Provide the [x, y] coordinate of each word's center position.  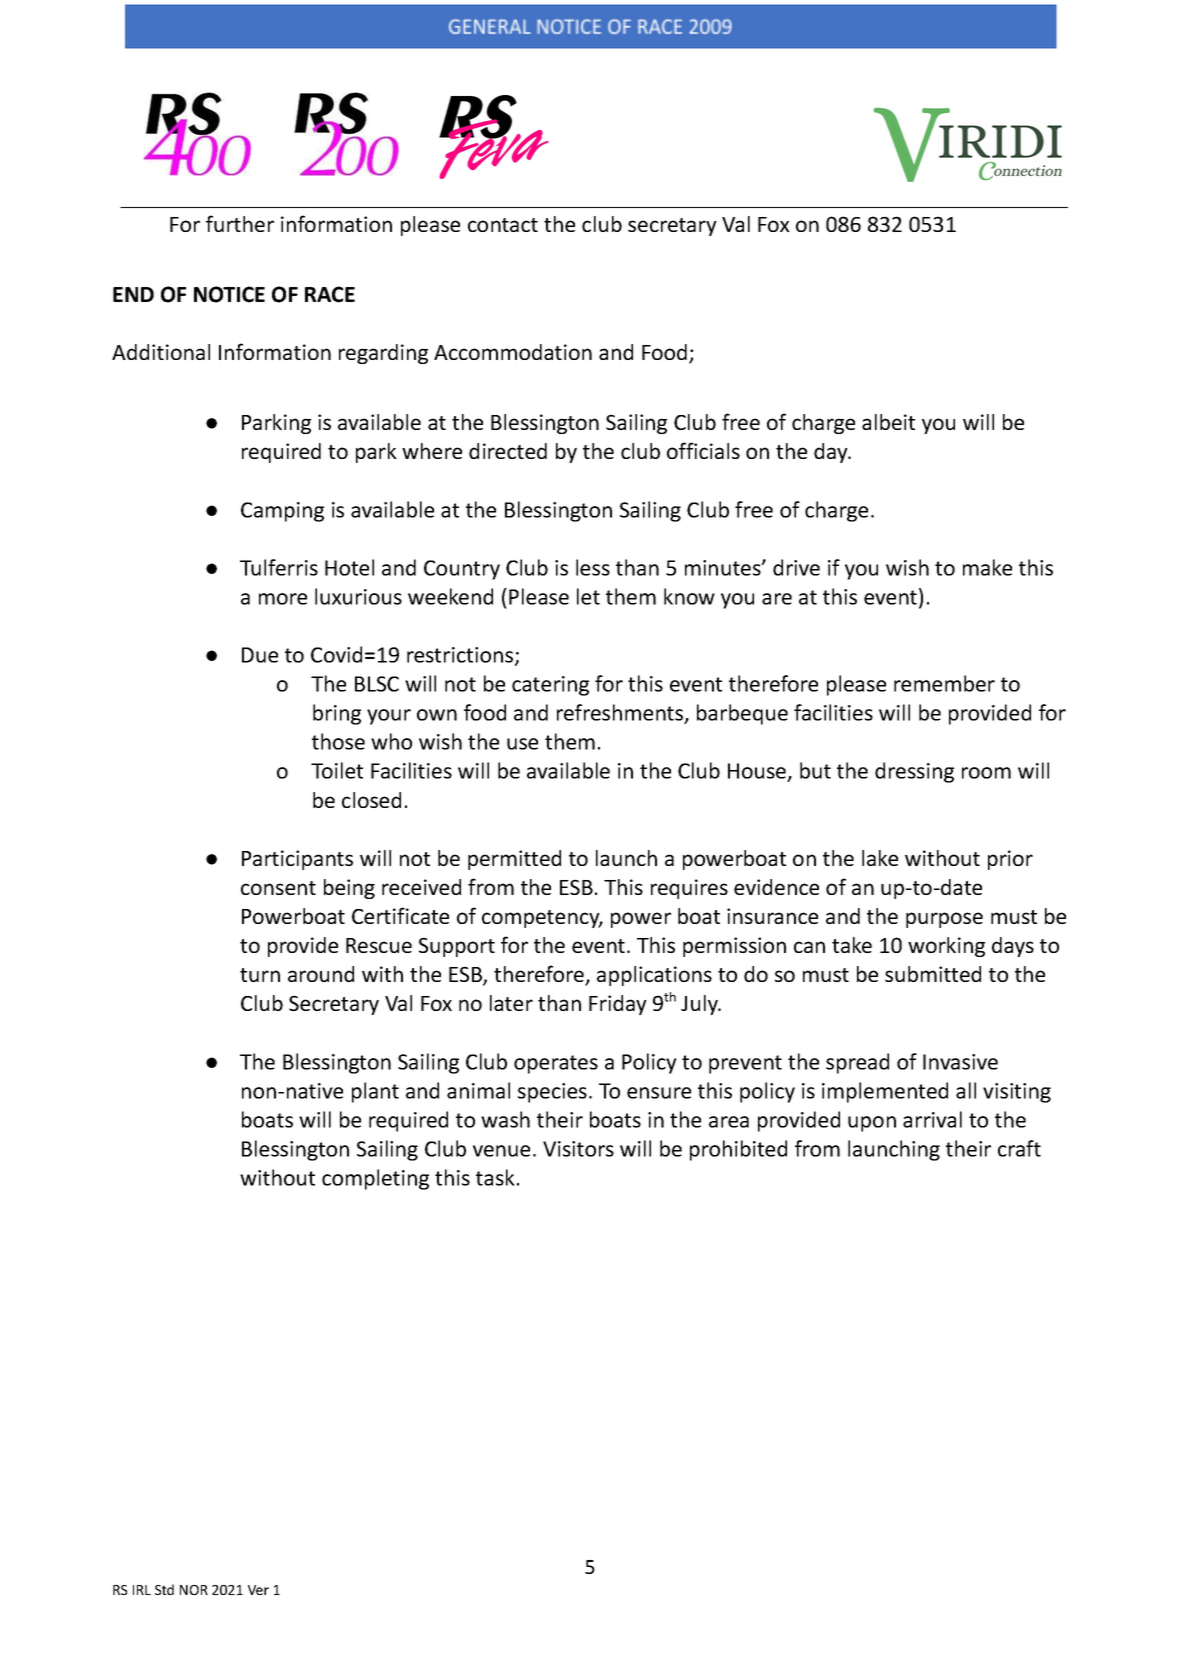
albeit [888, 422]
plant [375, 1092]
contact [503, 225]
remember [944, 683]
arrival [932, 1119]
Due [260, 655]
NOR [194, 1590]
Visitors [578, 1149]
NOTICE [229, 294]
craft [1019, 1148]
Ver [258, 1590]
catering [550, 686]
